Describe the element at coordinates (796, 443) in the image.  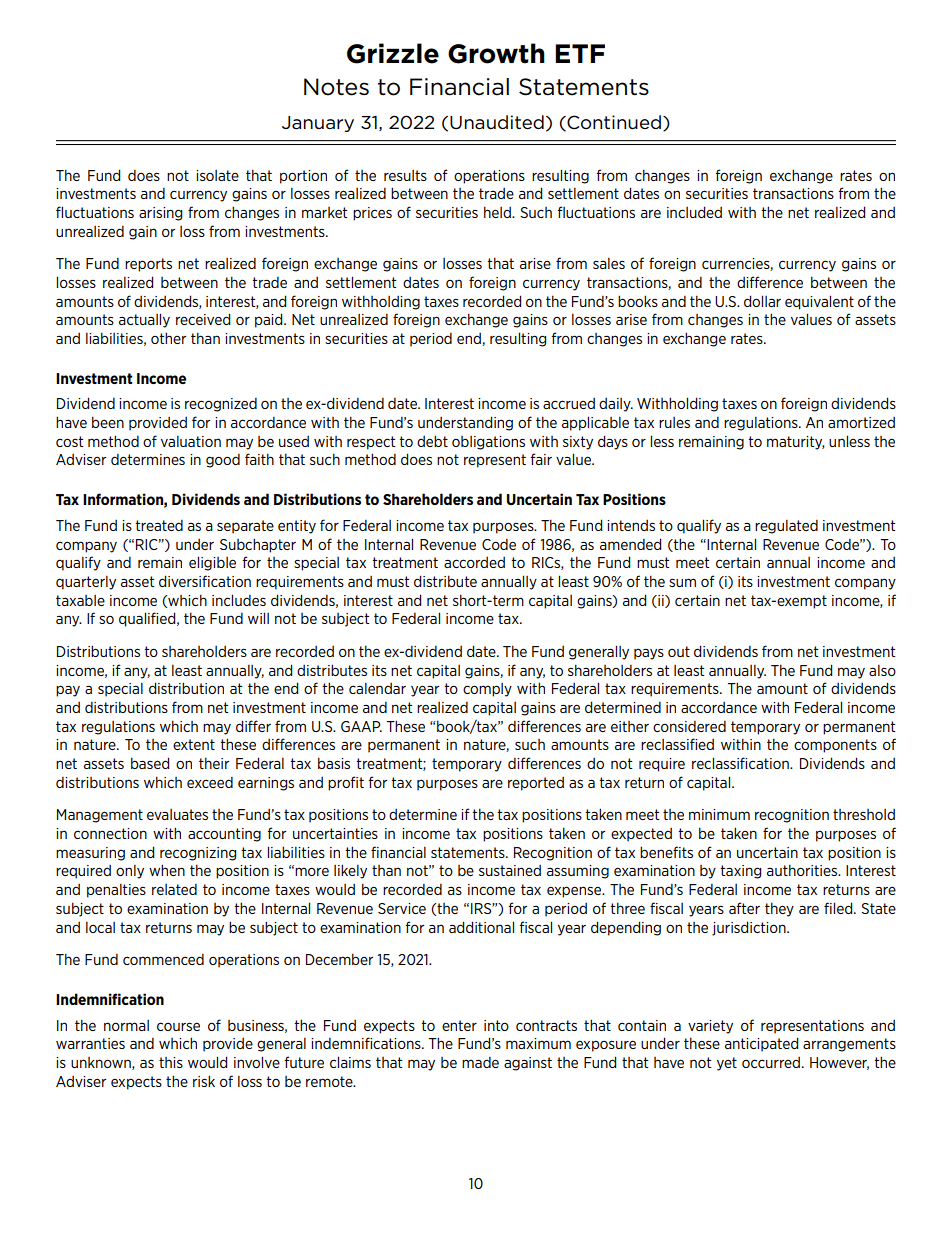
I see `maturity` at that location.
